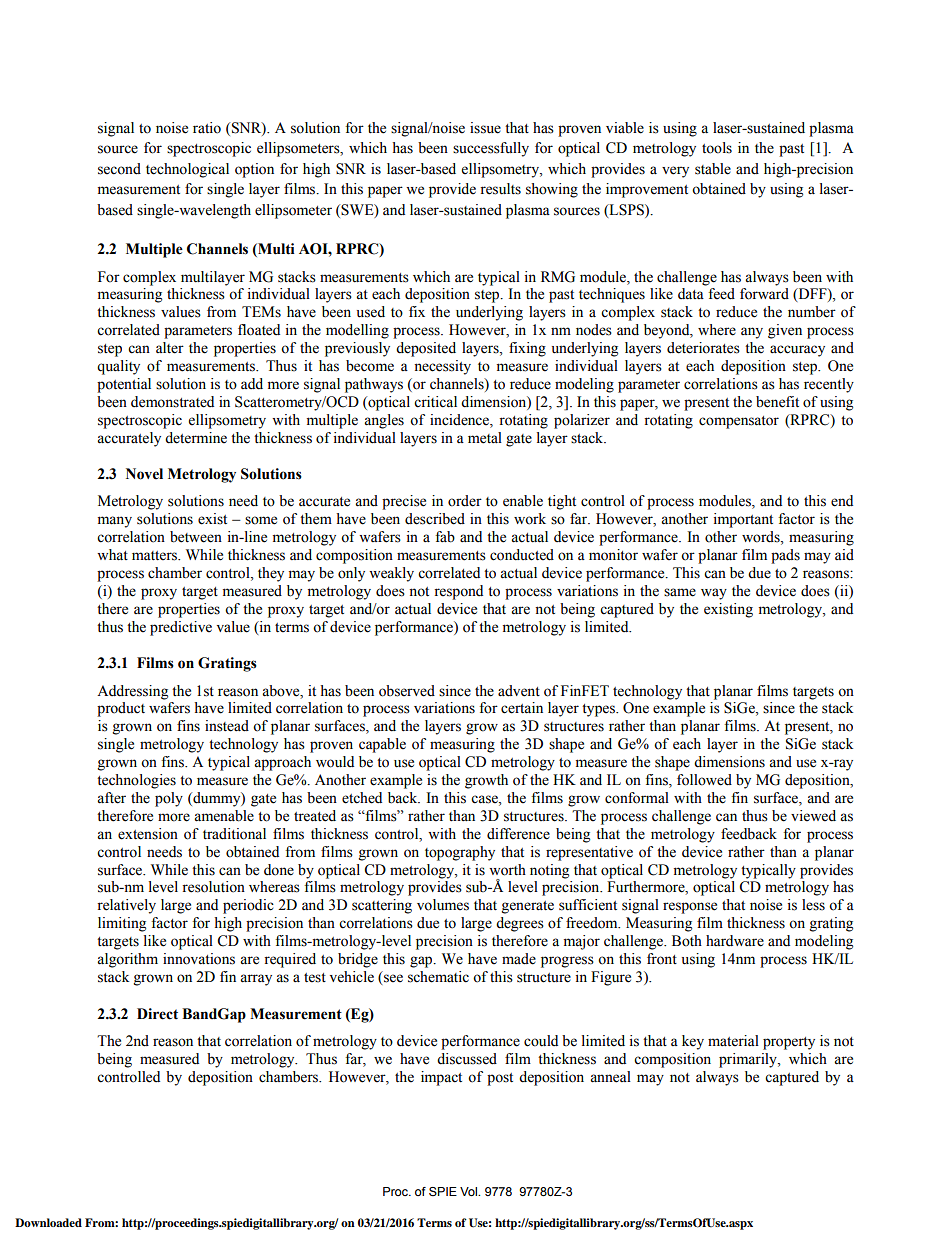 The width and height of the image is (952, 1233). I want to click on viewed, so click(813, 816).
